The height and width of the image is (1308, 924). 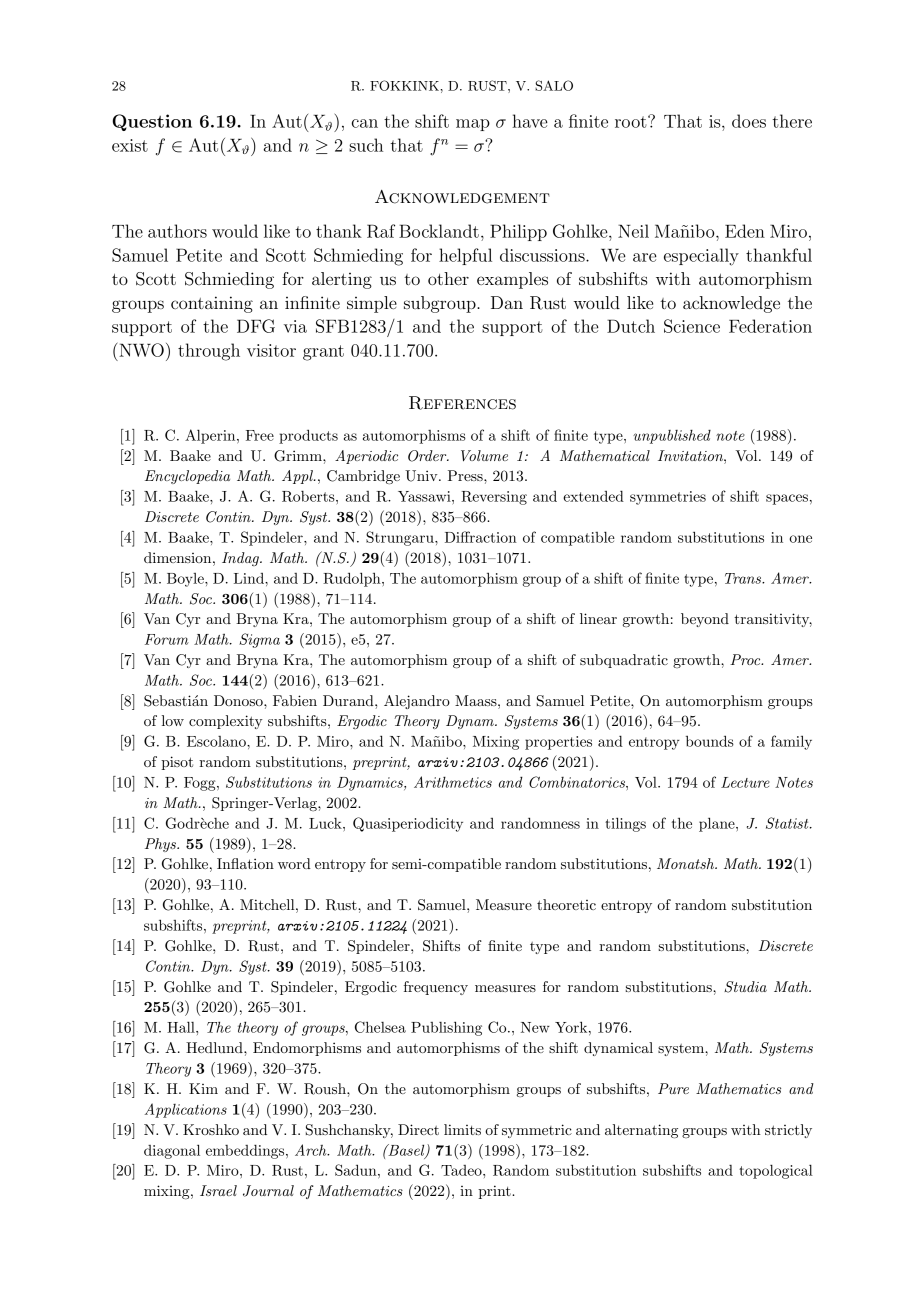 I want to click on Diffraction, so click(x=481, y=537).
